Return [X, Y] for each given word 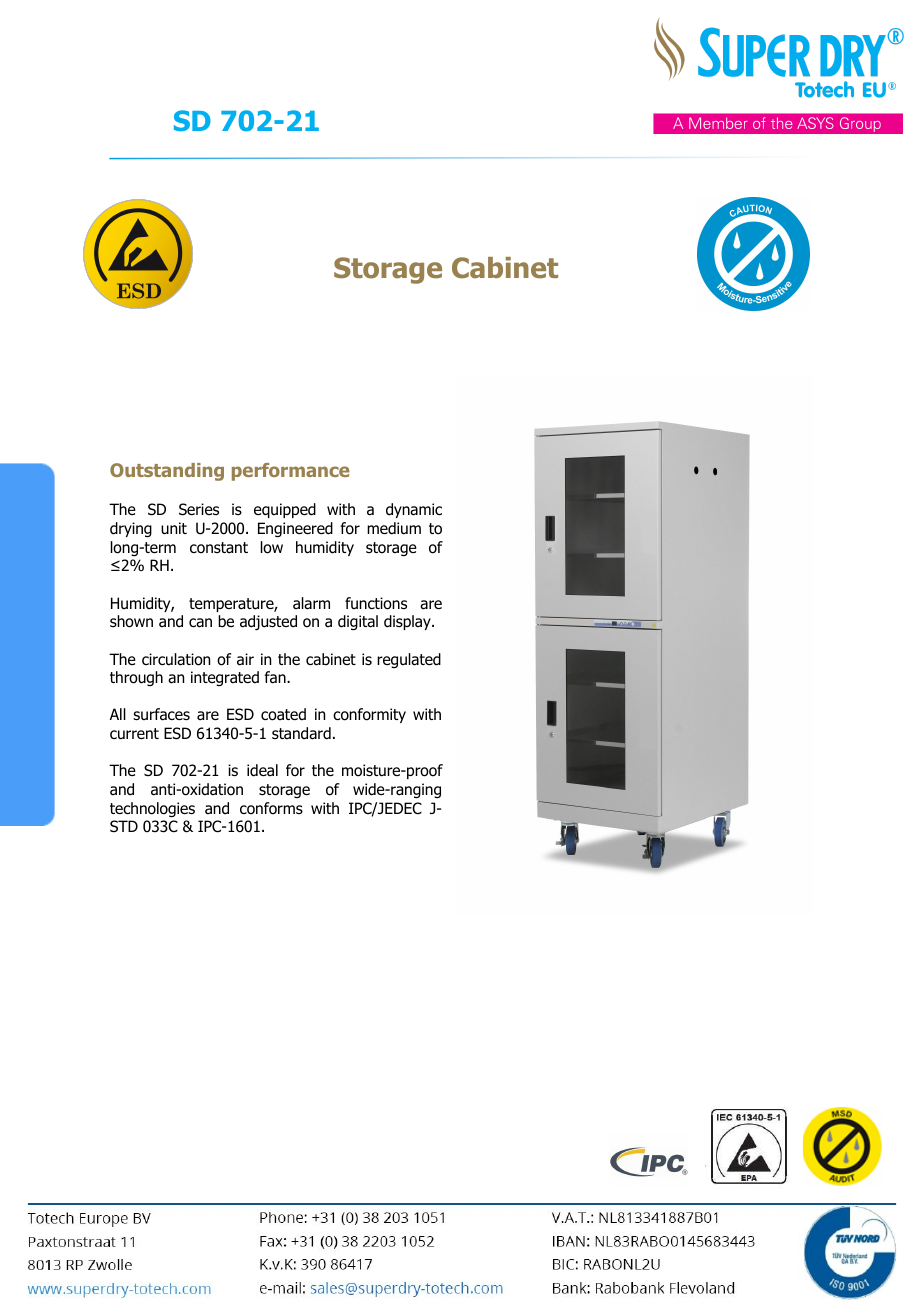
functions [376, 603]
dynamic [414, 510]
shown [131, 621]
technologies [152, 810]
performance [291, 472]
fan [276, 677]
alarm [311, 603]
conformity [369, 715]
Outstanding [167, 472]
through [136, 678]
